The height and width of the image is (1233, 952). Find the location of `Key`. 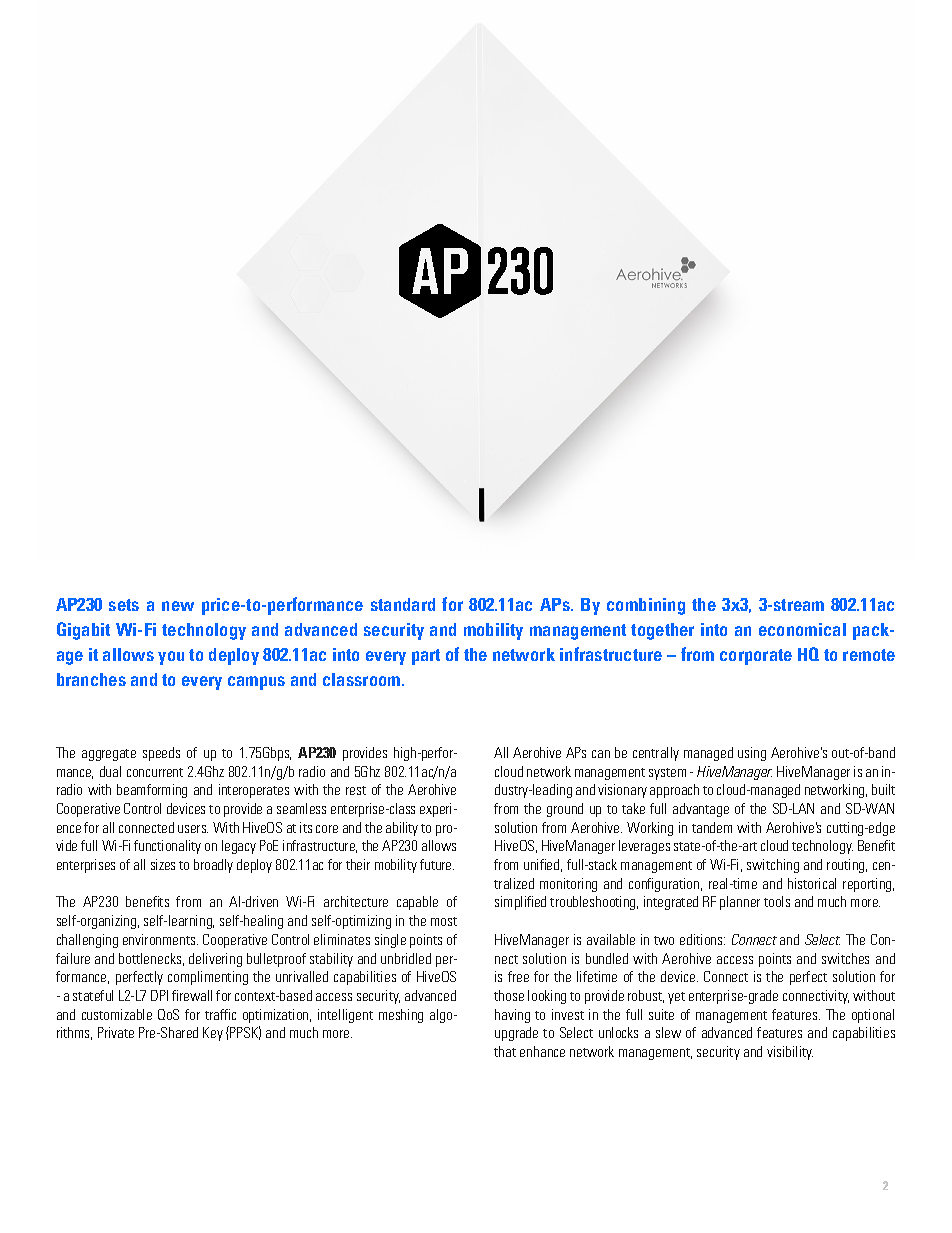

Key is located at coordinates (213, 1034).
